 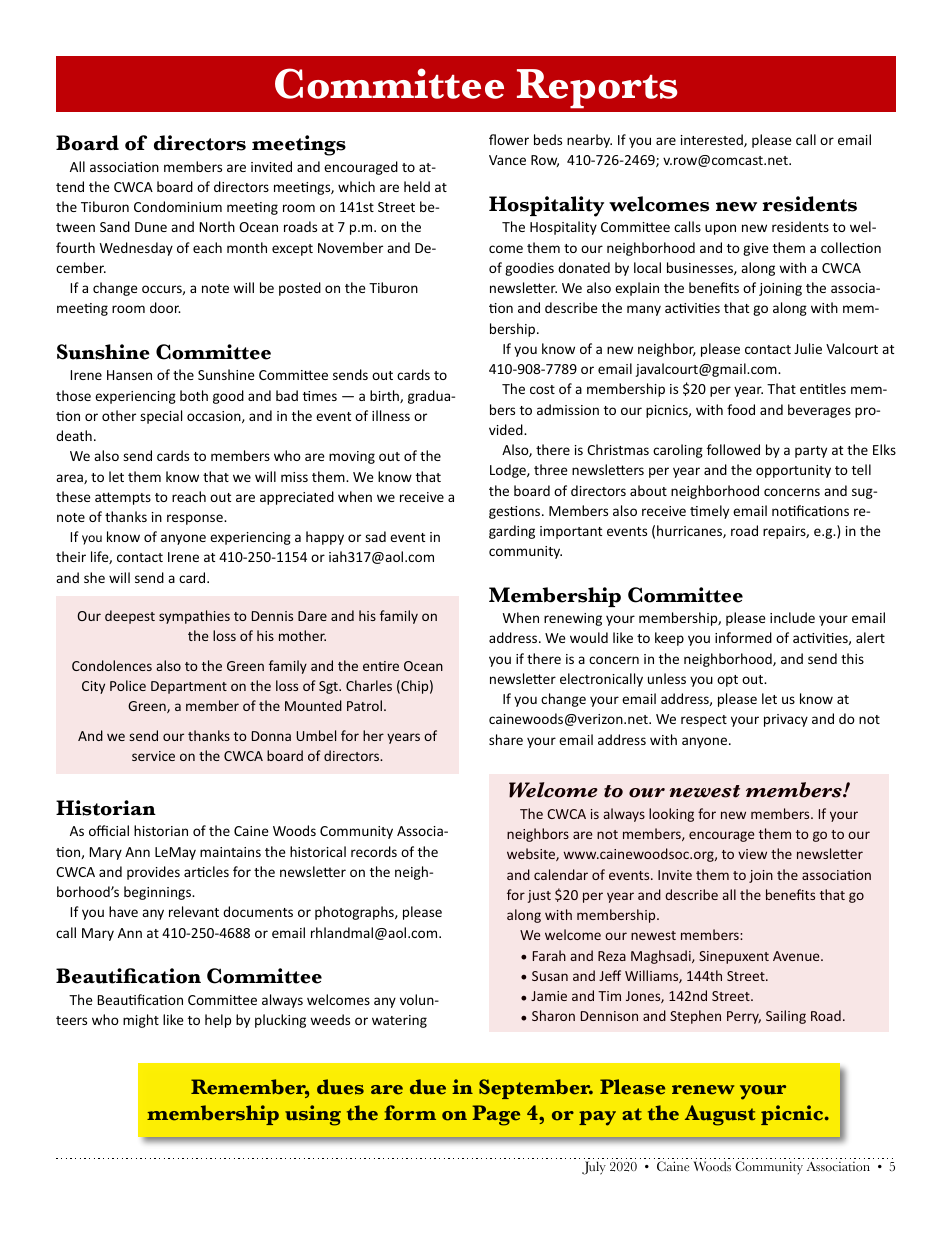 I want to click on using, so click(x=313, y=1115).
